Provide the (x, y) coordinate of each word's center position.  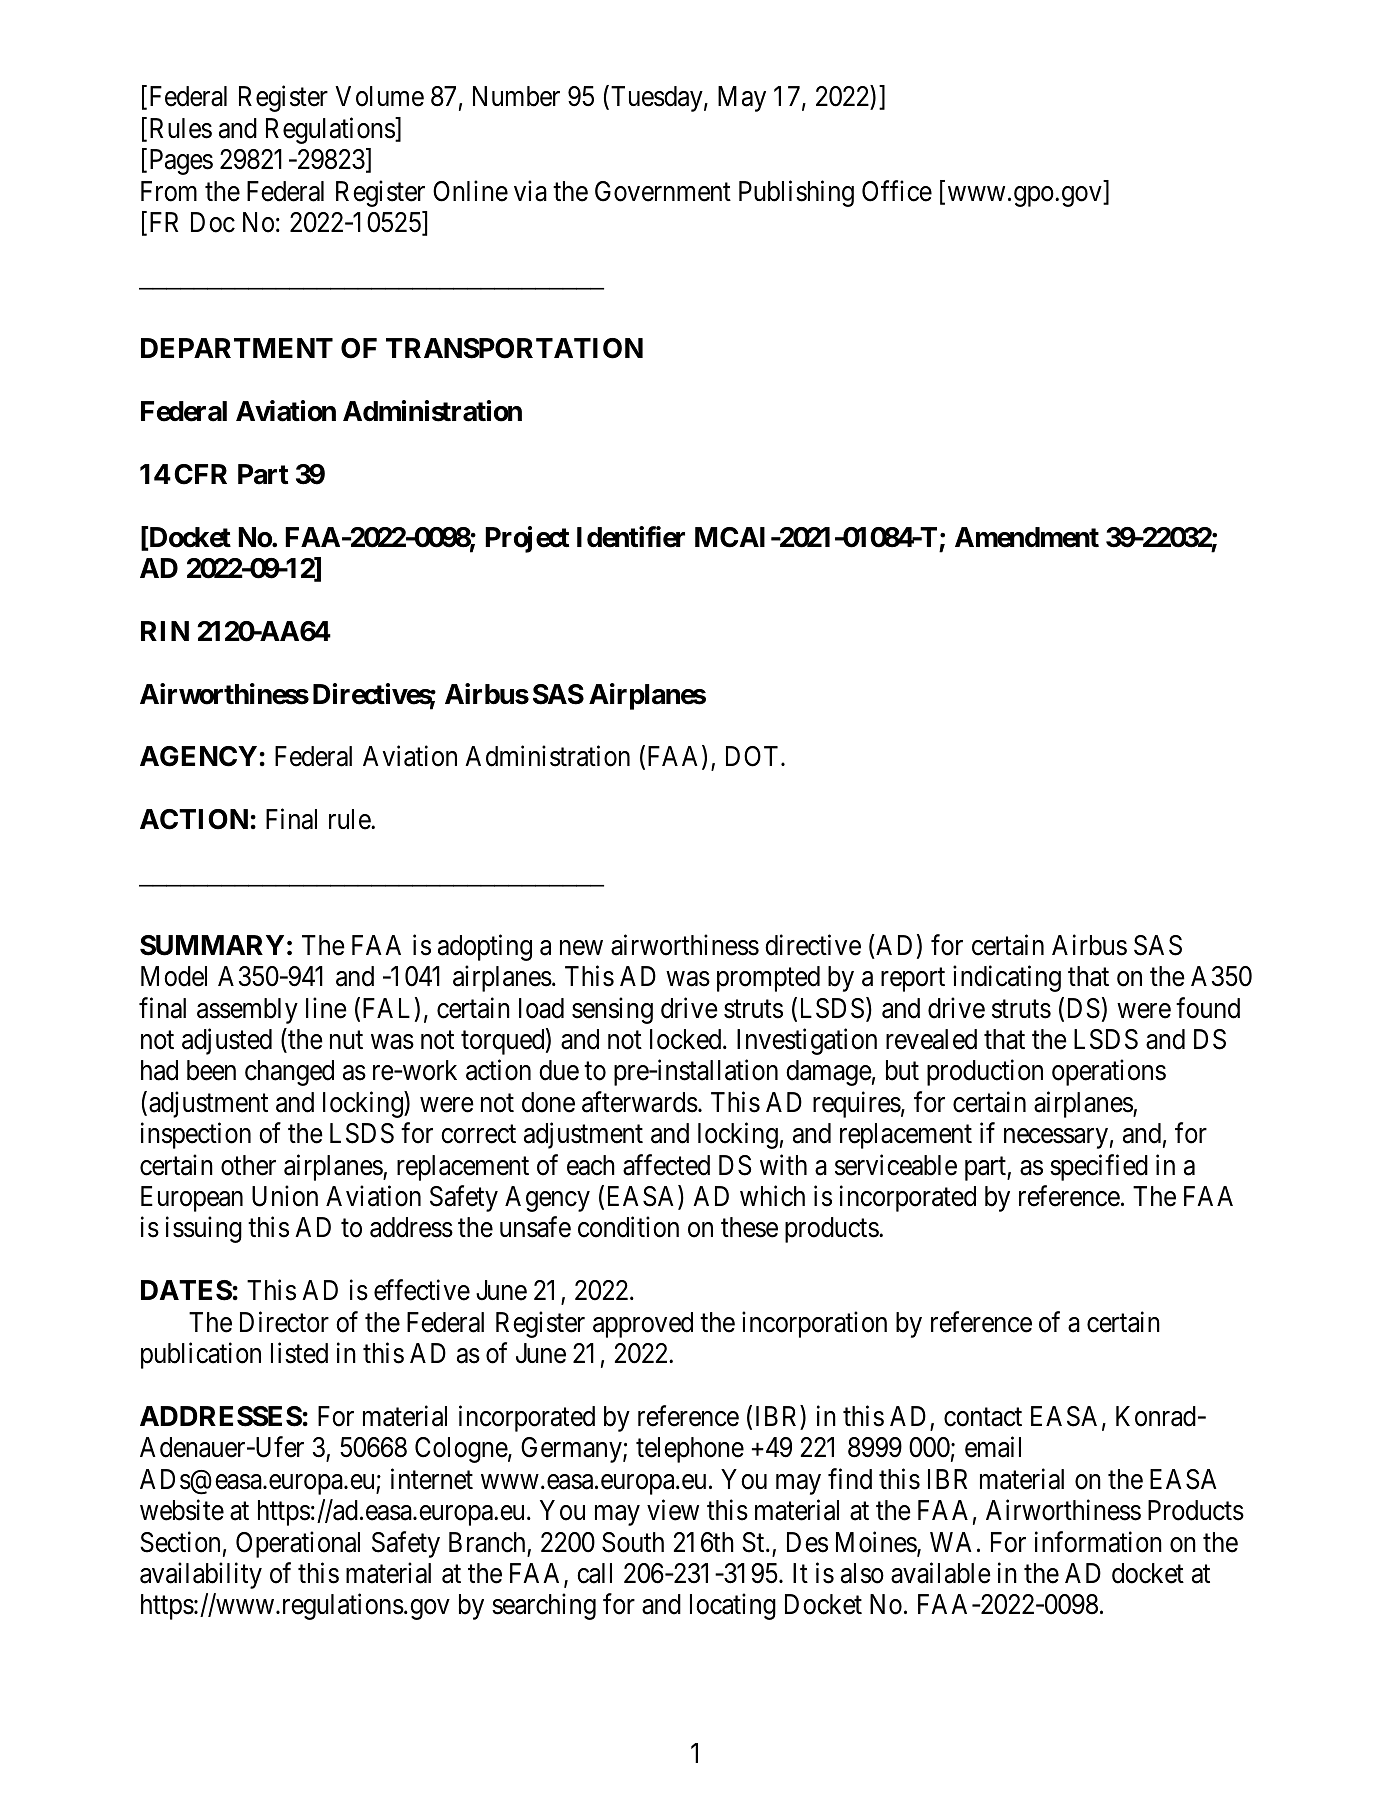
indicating (1007, 978)
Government (663, 191)
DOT (754, 756)
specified (1099, 1167)
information (1098, 1542)
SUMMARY (212, 945)
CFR (200, 474)
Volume (379, 96)
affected (666, 1165)
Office (897, 191)
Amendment (1027, 537)
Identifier (631, 537)
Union (285, 1196)
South (633, 1542)
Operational (298, 1544)
